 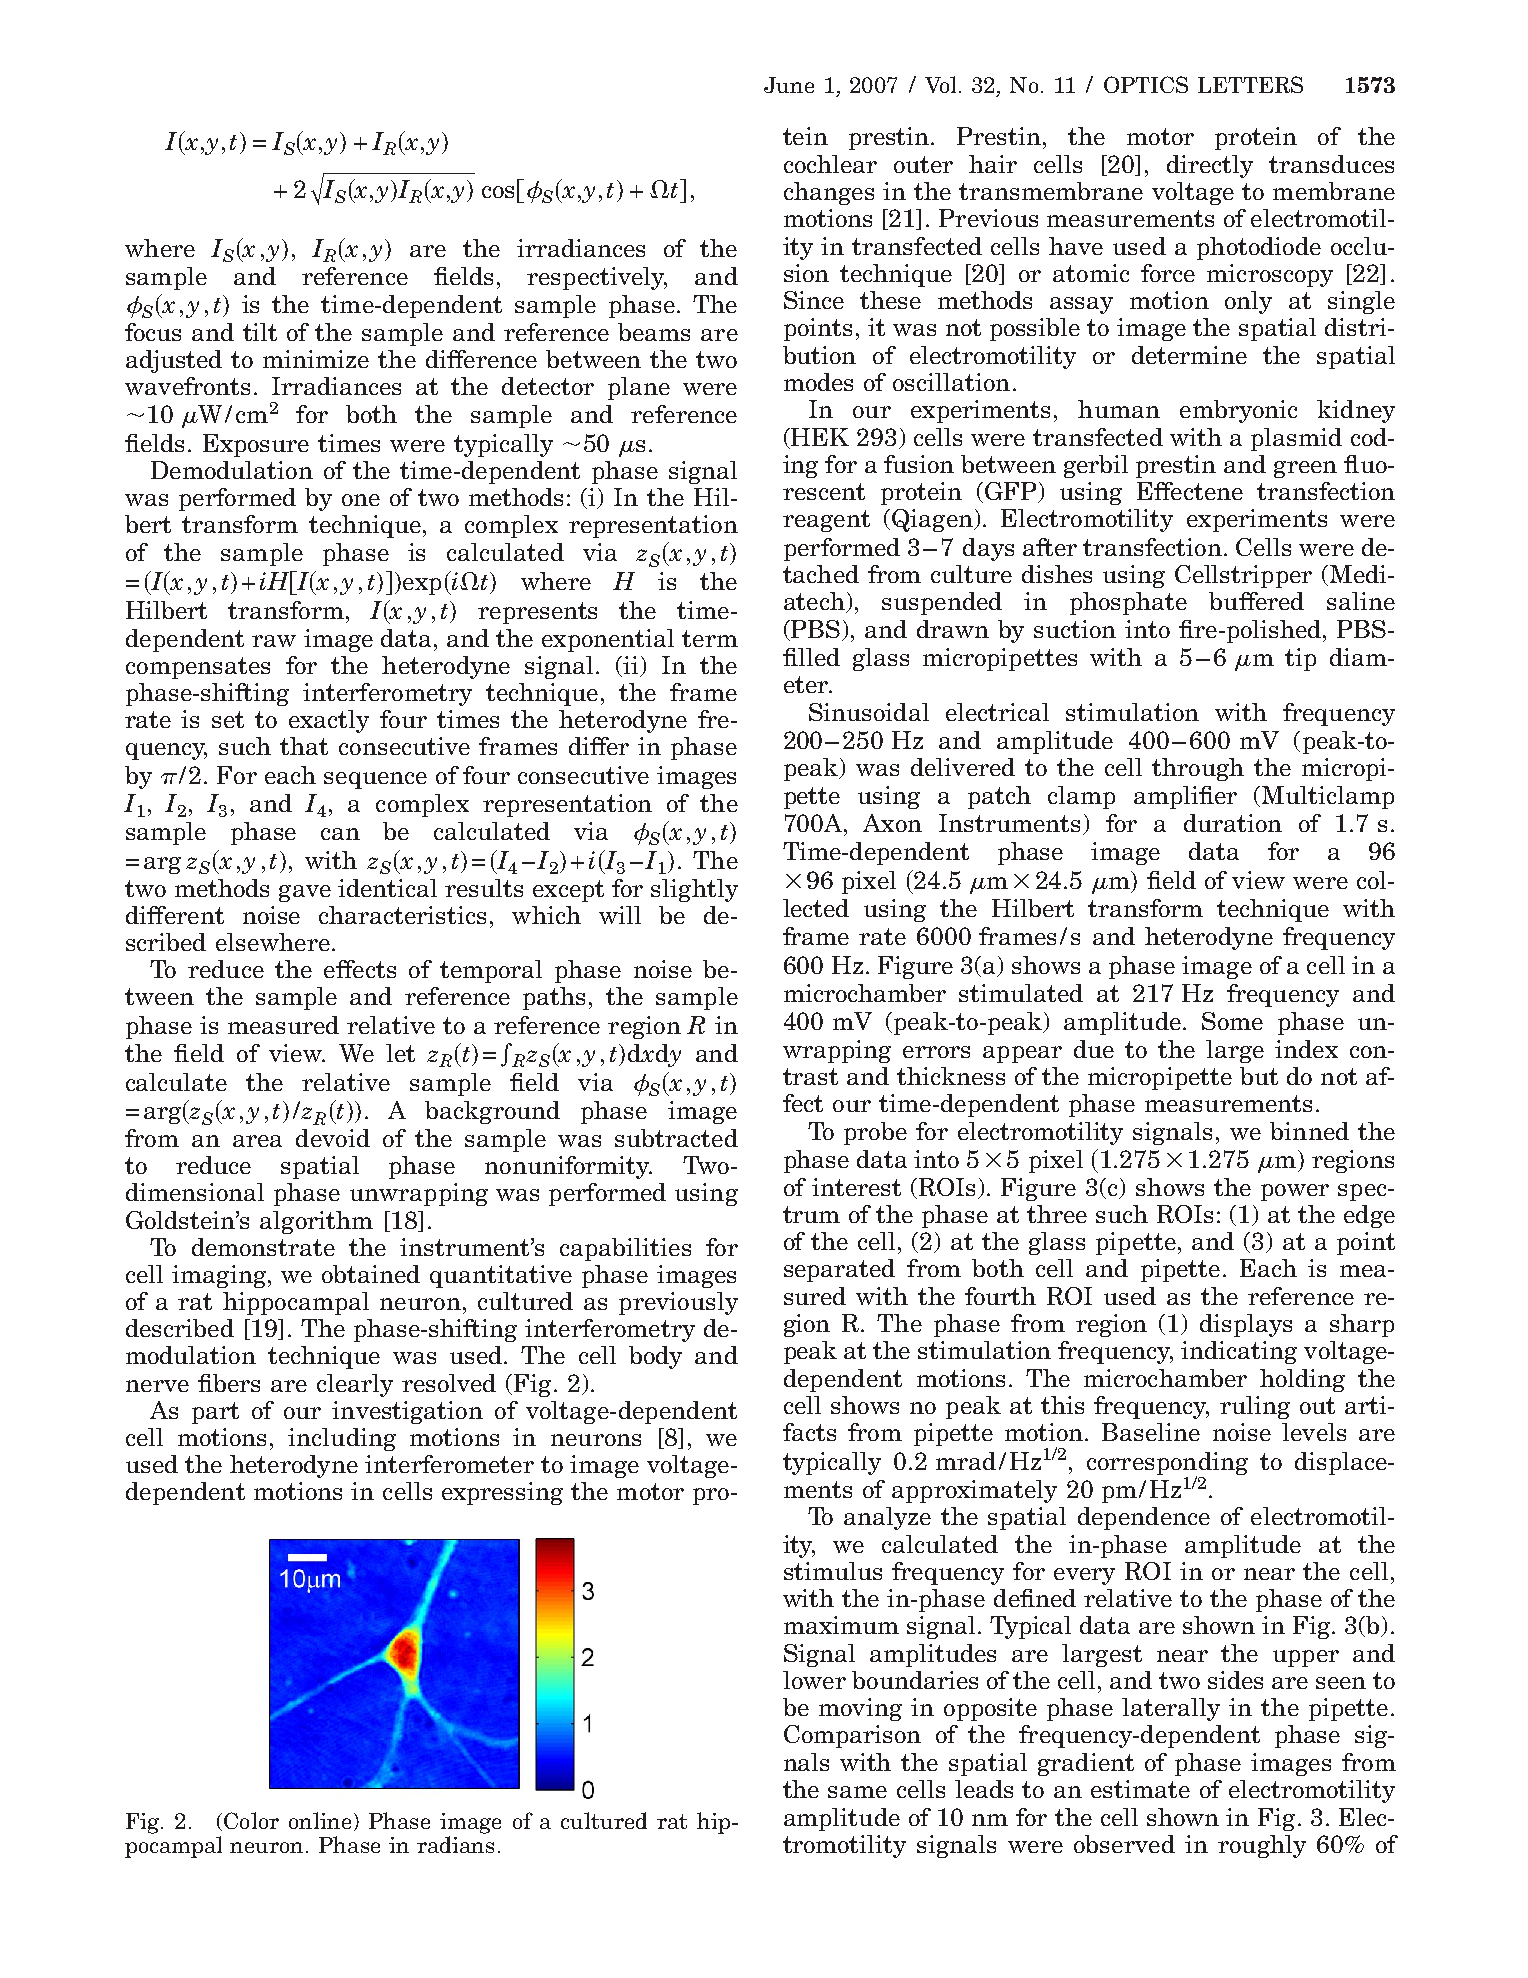 What do you see at coordinates (694, 890) in the screenshot?
I see `slightly` at bounding box center [694, 890].
